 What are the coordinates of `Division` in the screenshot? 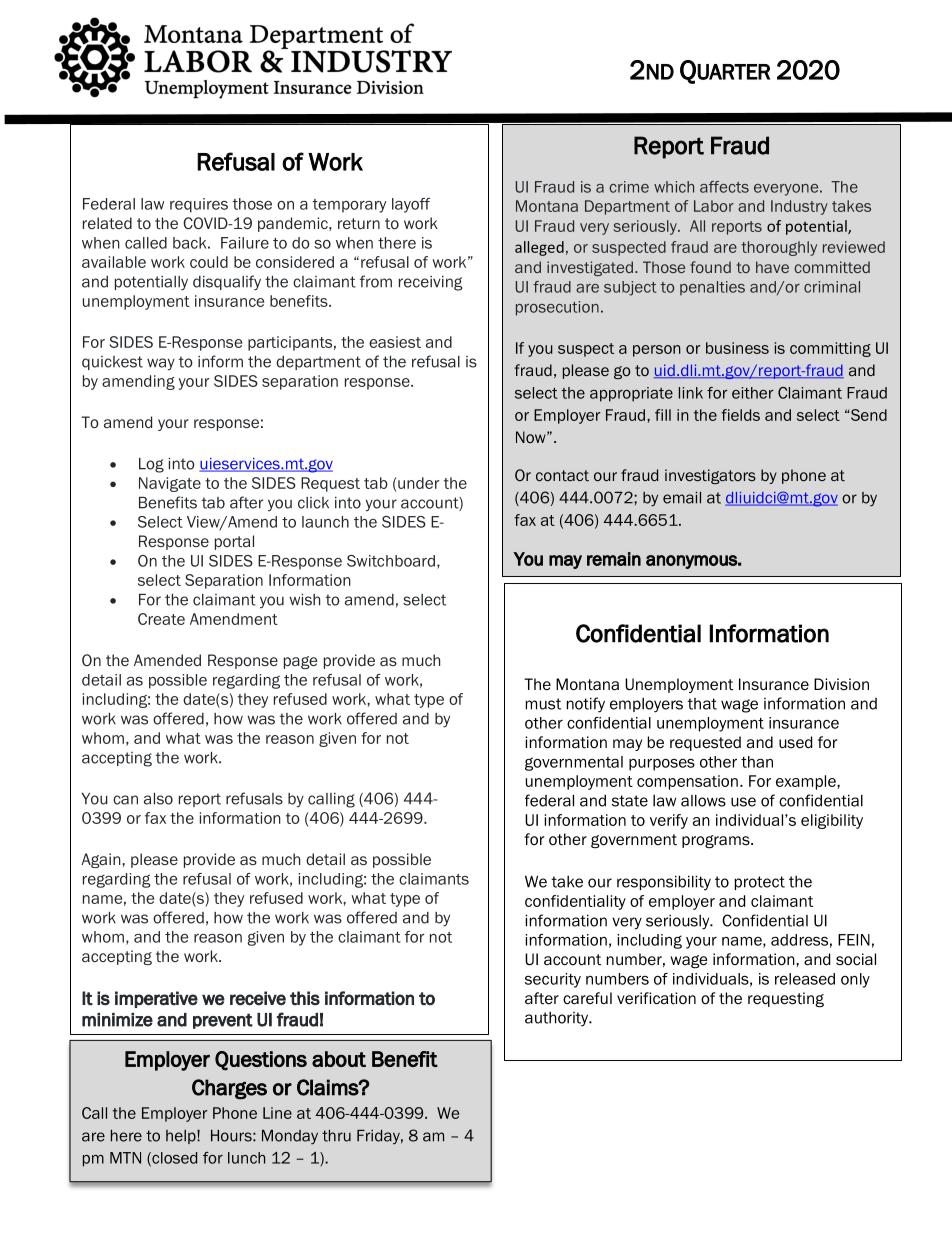 It's located at (841, 684).
